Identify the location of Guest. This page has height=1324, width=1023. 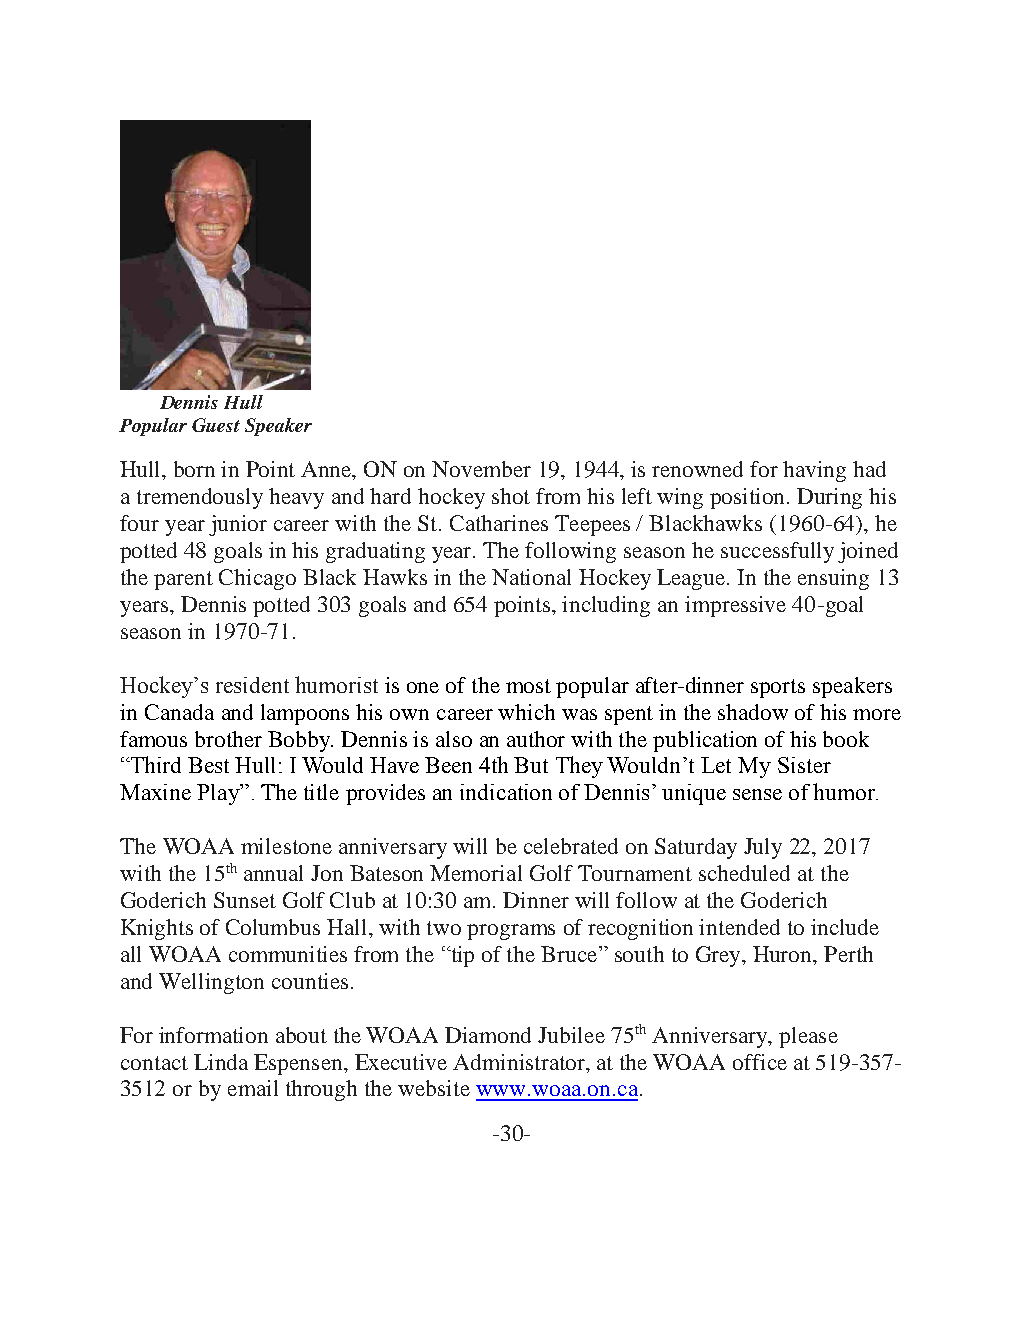
(216, 425).
